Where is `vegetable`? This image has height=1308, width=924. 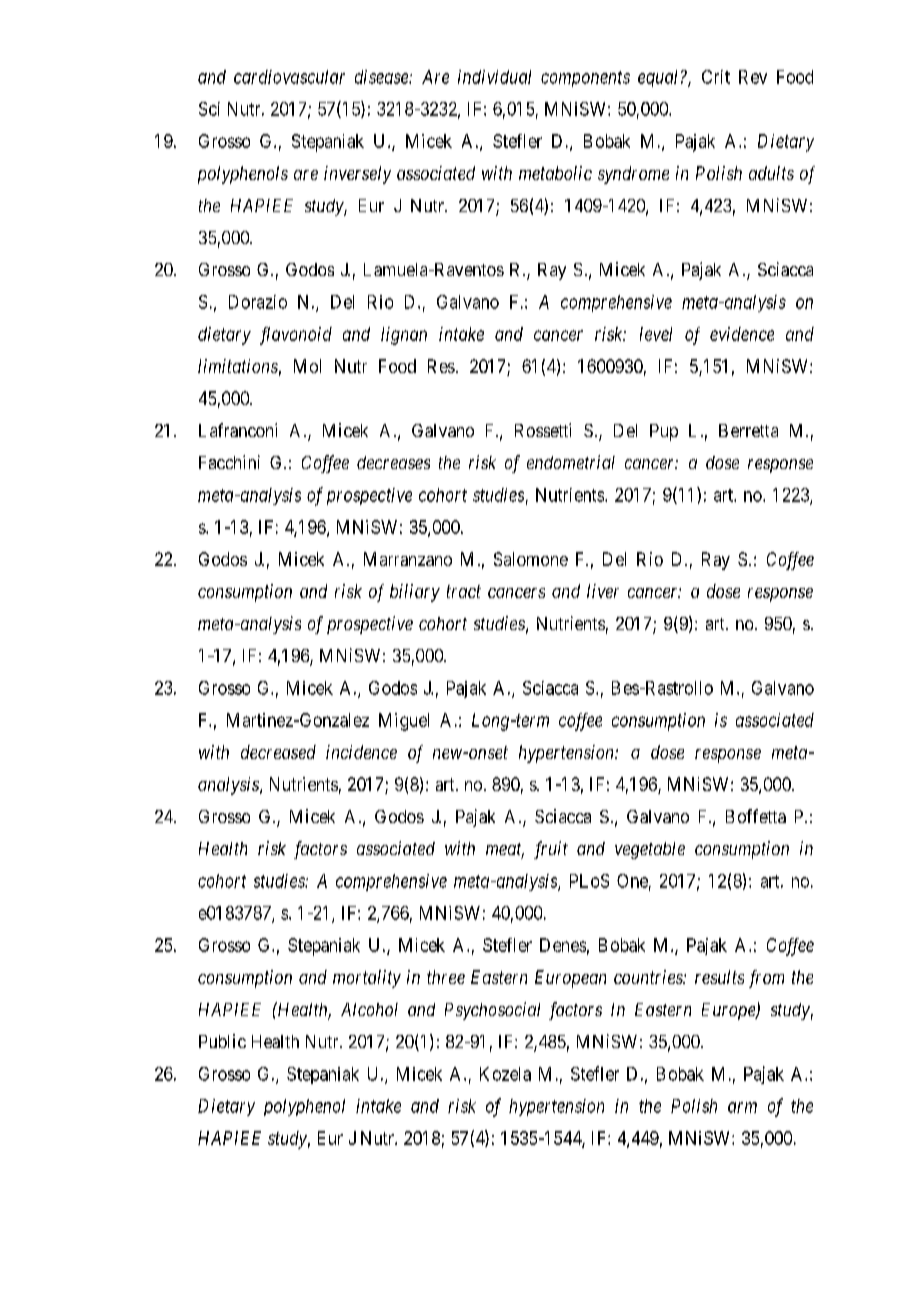 vegetable is located at coordinates (650, 850).
